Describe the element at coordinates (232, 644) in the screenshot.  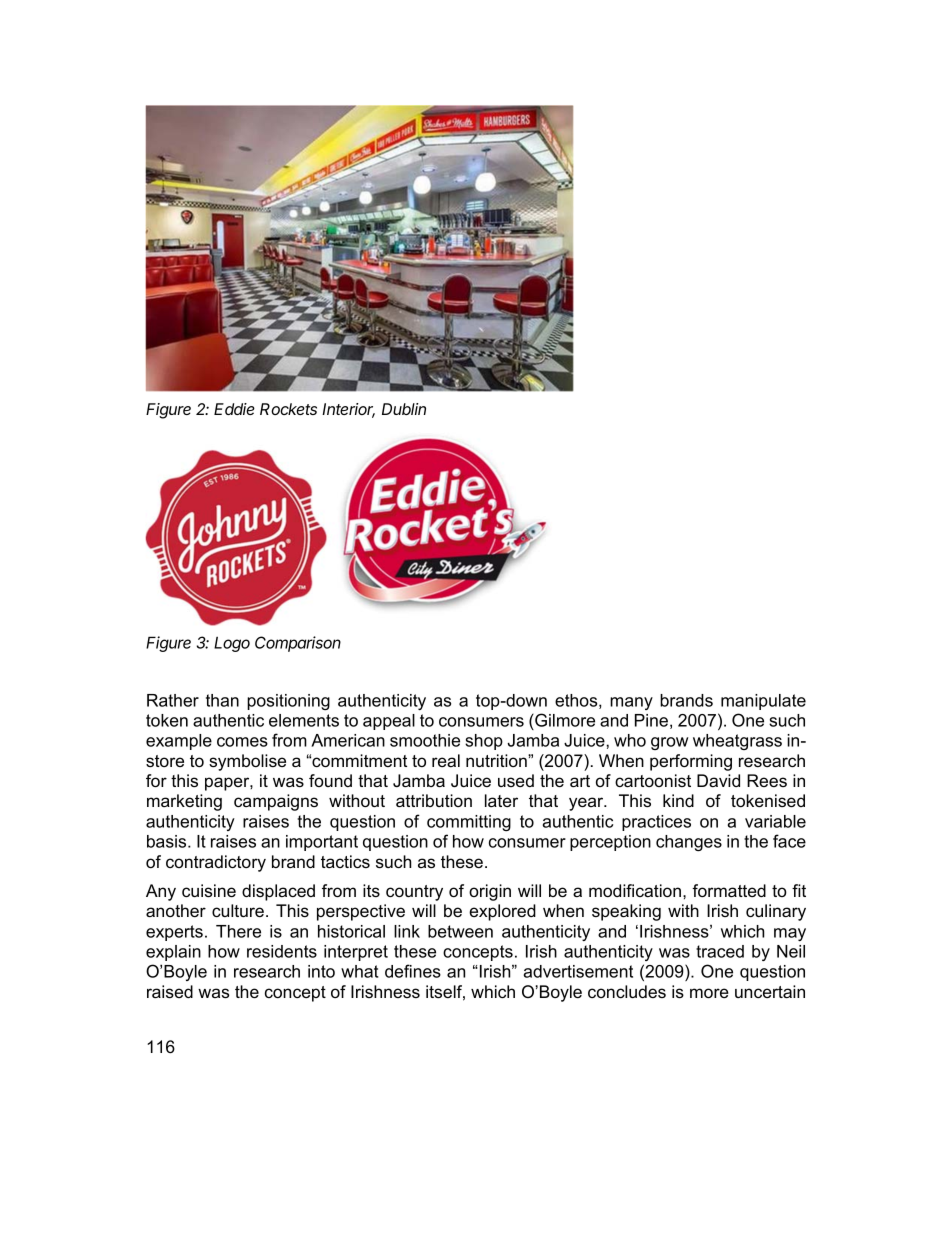
I see `Logo` at that location.
